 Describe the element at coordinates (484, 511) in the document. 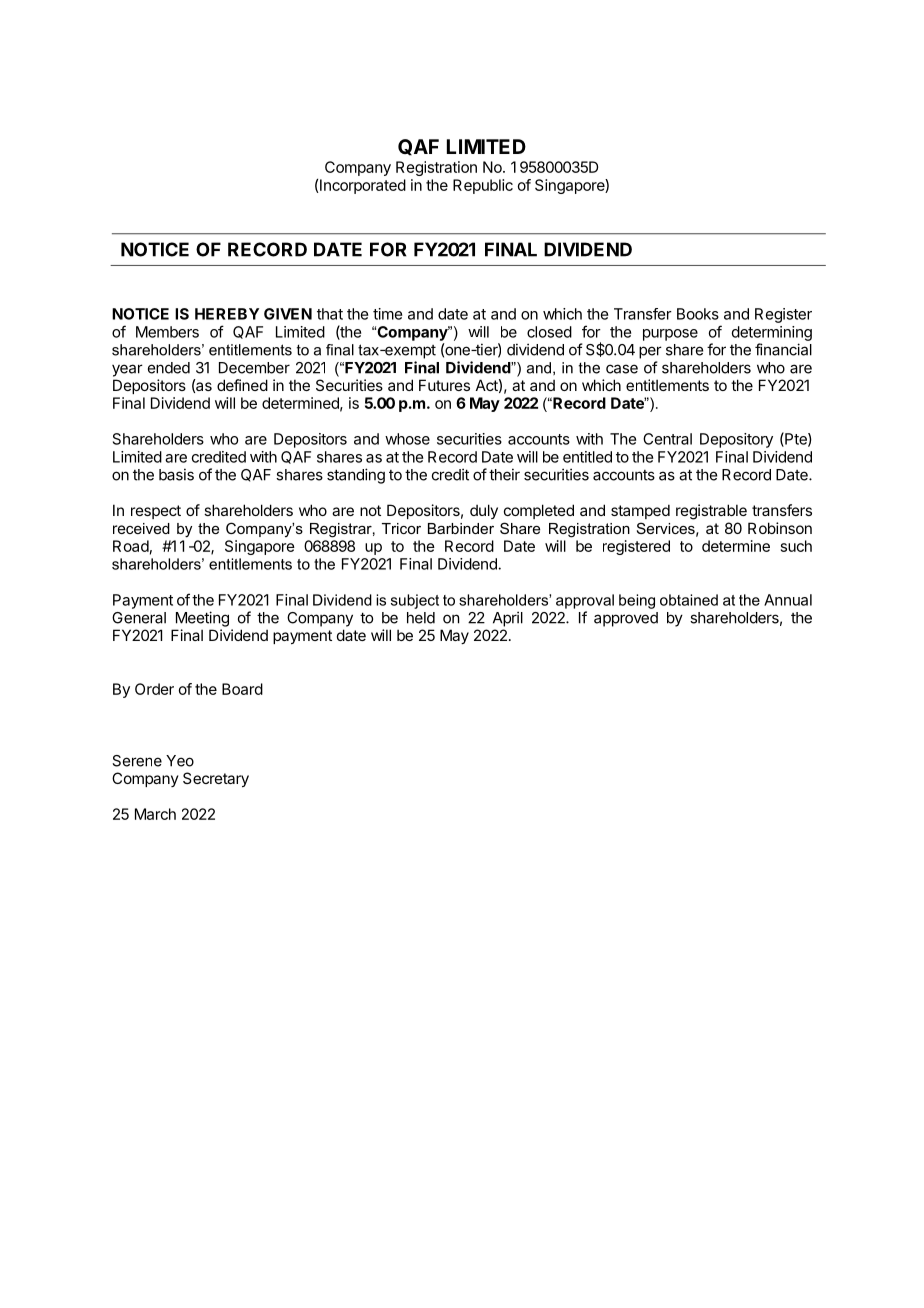

I see `duly` at that location.
